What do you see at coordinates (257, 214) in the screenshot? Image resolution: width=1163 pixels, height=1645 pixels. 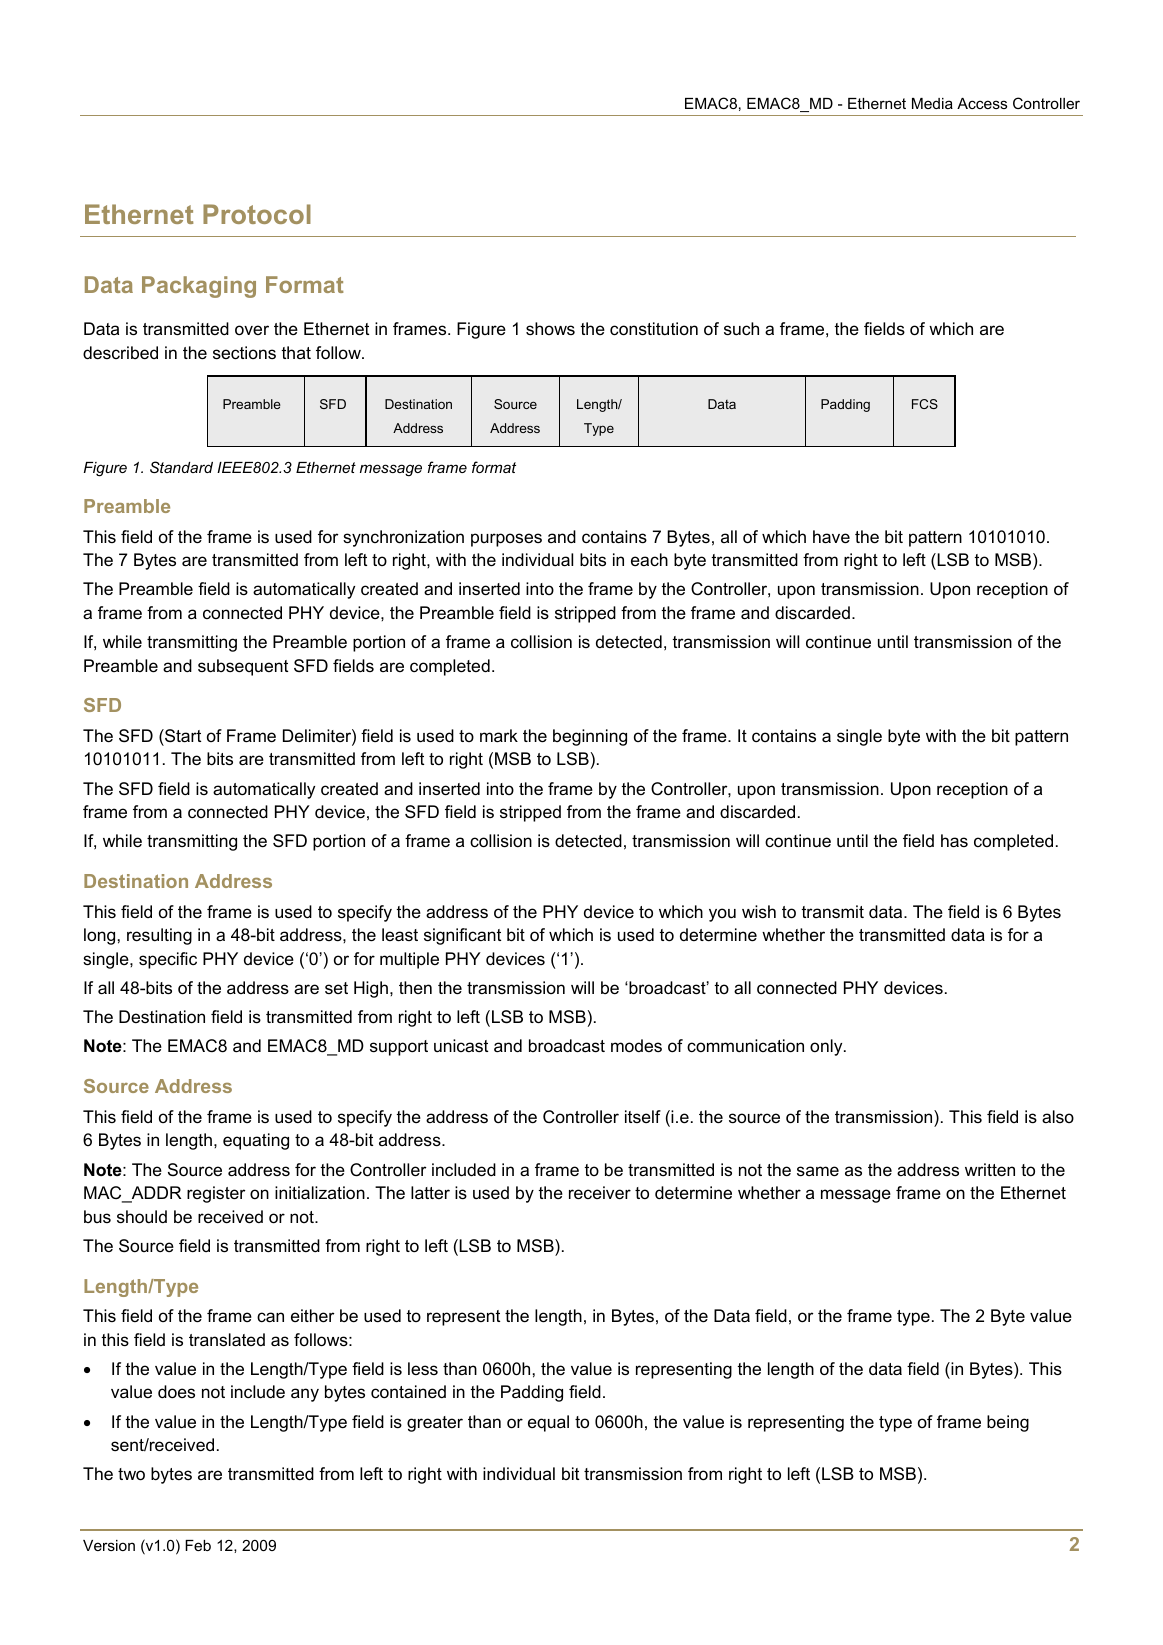 I see `Protocol` at bounding box center [257, 214].
